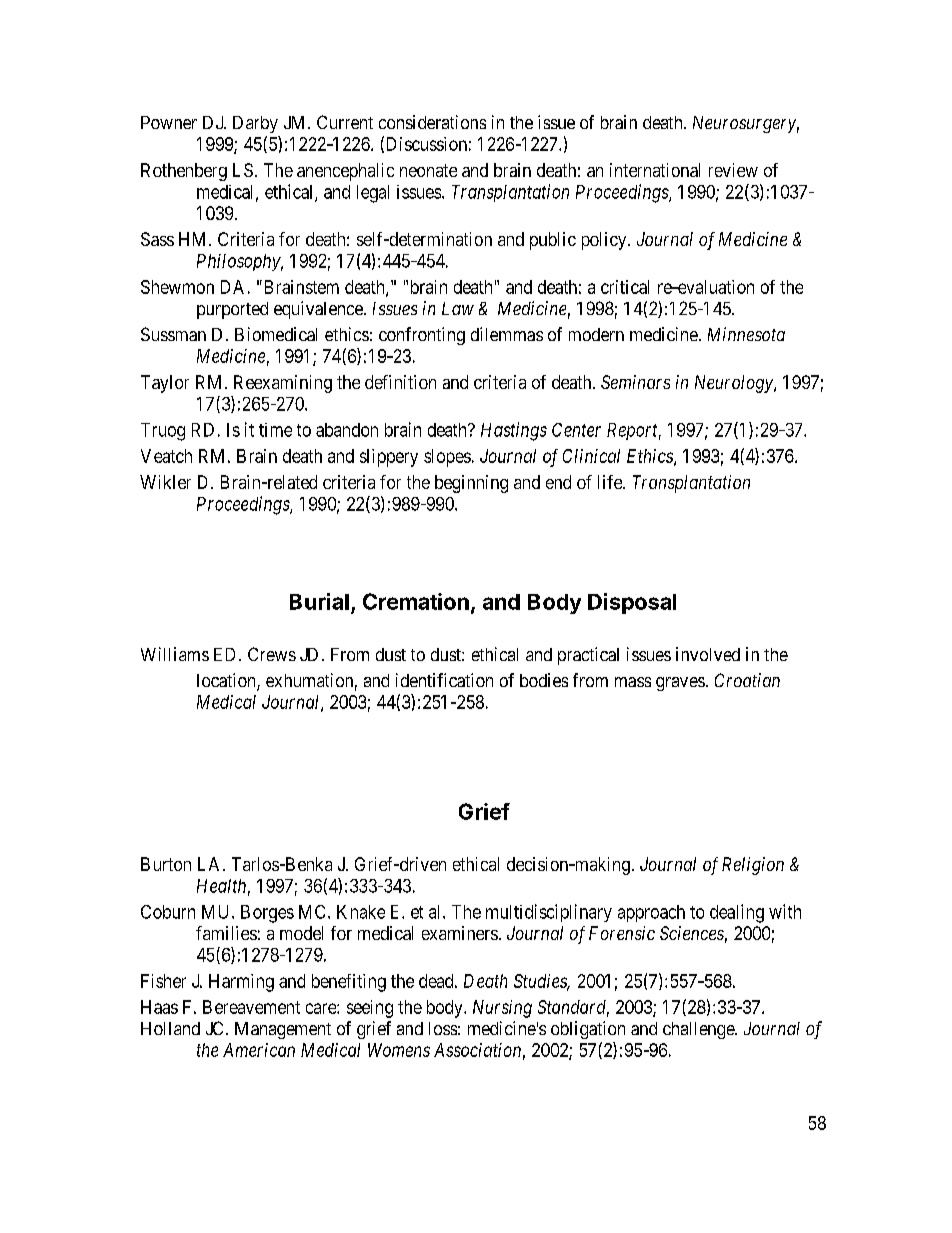  Describe the element at coordinates (507, 334) in the page. I see `dilemmas` at that location.
